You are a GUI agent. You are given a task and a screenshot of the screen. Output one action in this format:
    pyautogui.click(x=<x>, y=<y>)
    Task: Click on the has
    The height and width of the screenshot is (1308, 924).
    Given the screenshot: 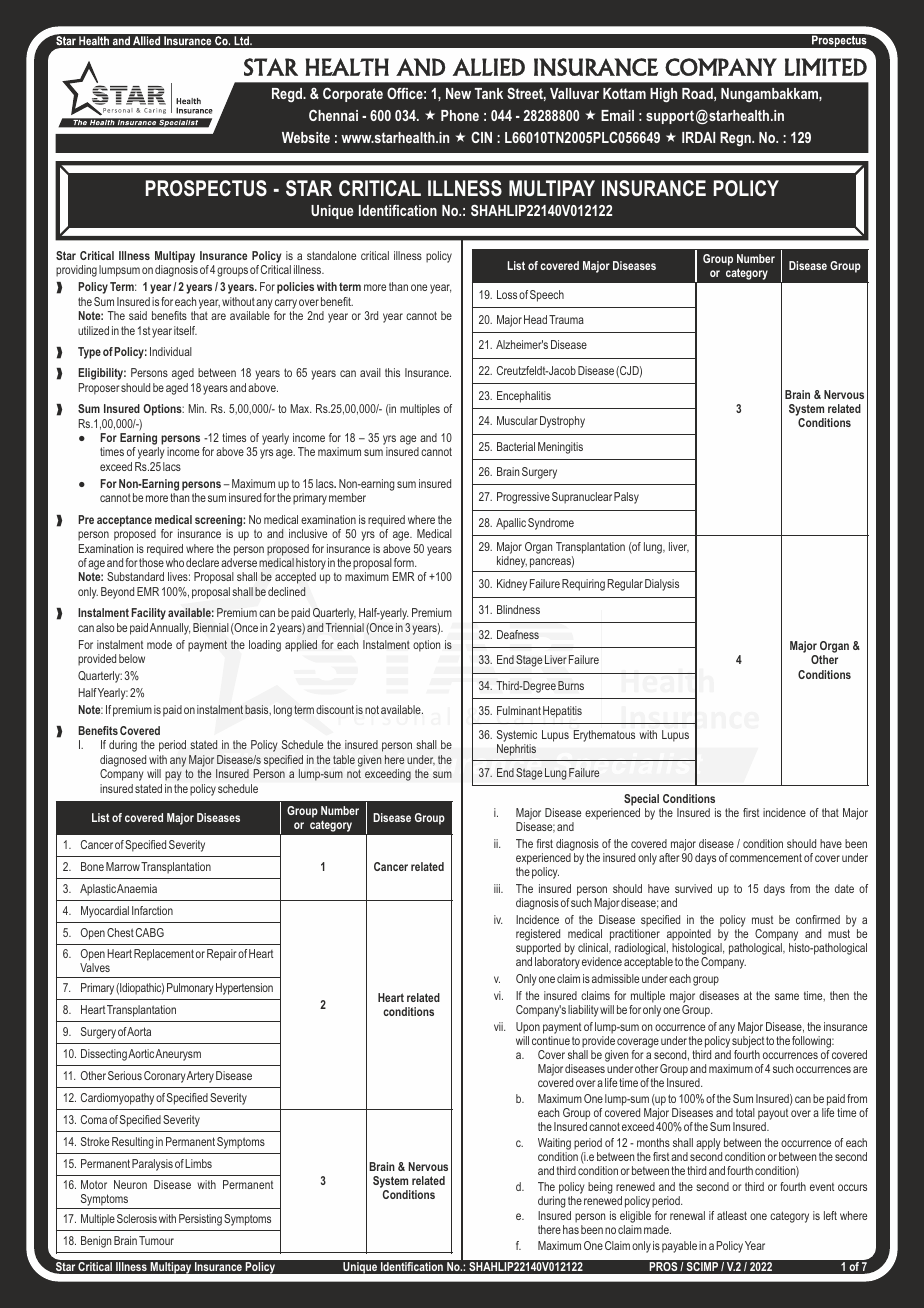 What is the action you would take?
    pyautogui.click(x=571, y=1229)
